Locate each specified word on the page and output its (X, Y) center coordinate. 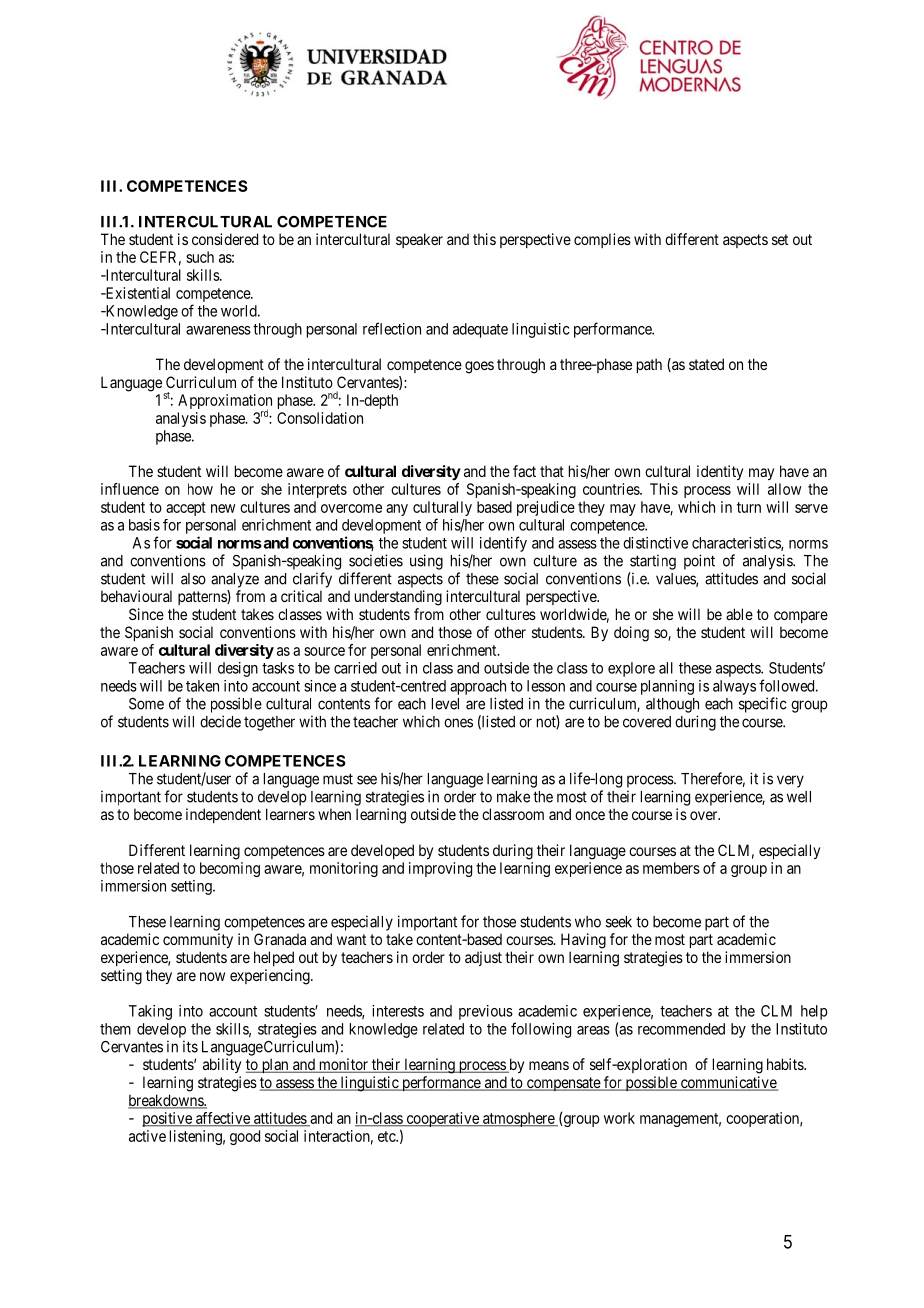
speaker (419, 240)
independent (223, 815)
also (193, 579)
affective (223, 1119)
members (671, 868)
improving (440, 869)
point (699, 562)
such (200, 257)
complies (602, 240)
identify (503, 544)
